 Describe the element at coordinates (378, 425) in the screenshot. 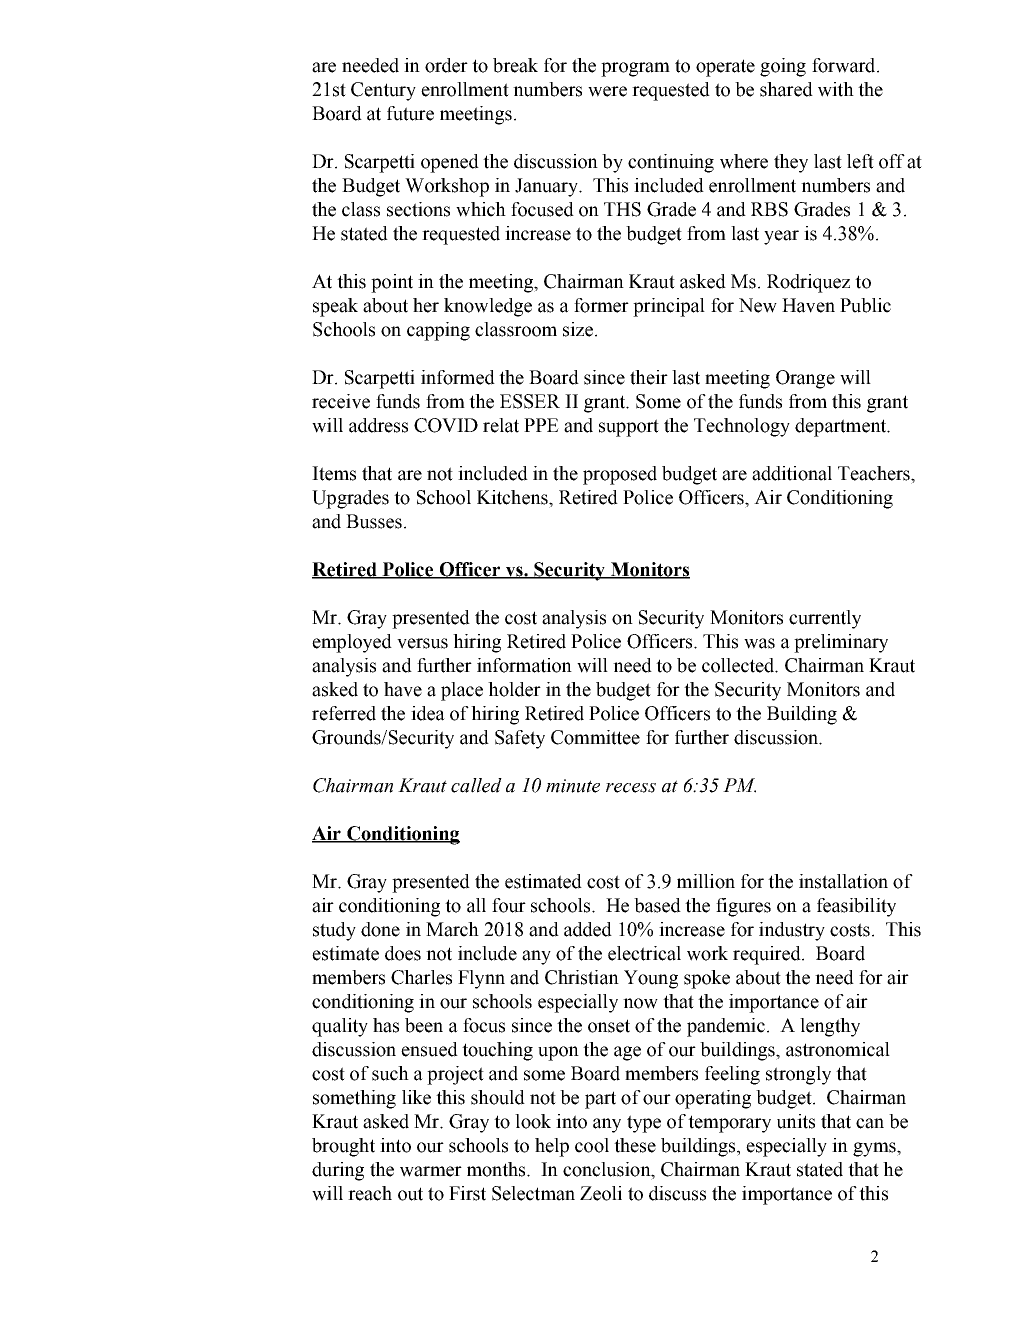

I see `address` at that location.
